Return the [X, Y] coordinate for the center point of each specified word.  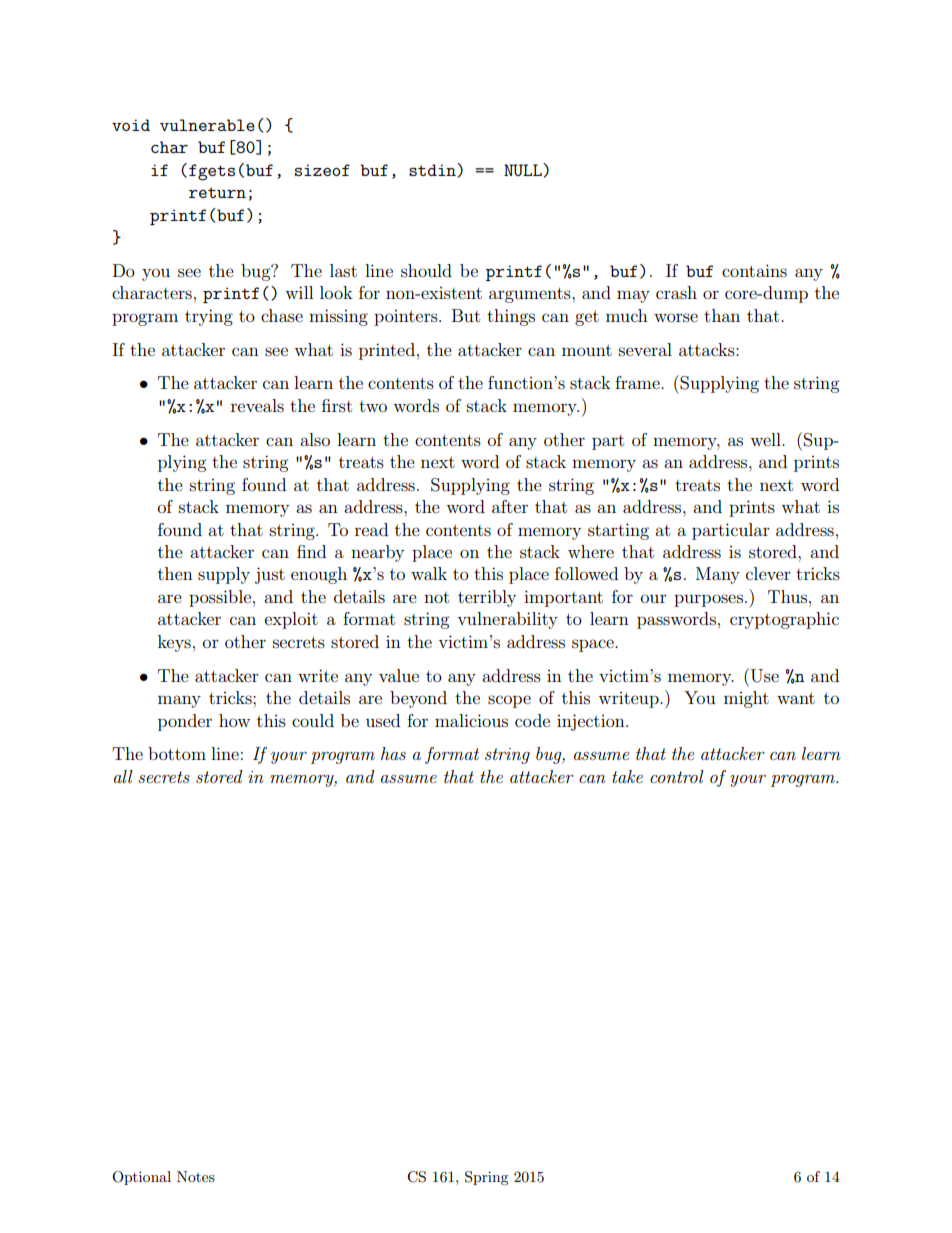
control [677, 776]
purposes [708, 600]
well [766, 439]
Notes [196, 1176]
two [373, 406]
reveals [257, 405]
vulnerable [207, 125]
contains [754, 270]
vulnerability [507, 620]
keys [174, 643]
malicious [471, 720]
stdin [433, 170]
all [123, 776]
